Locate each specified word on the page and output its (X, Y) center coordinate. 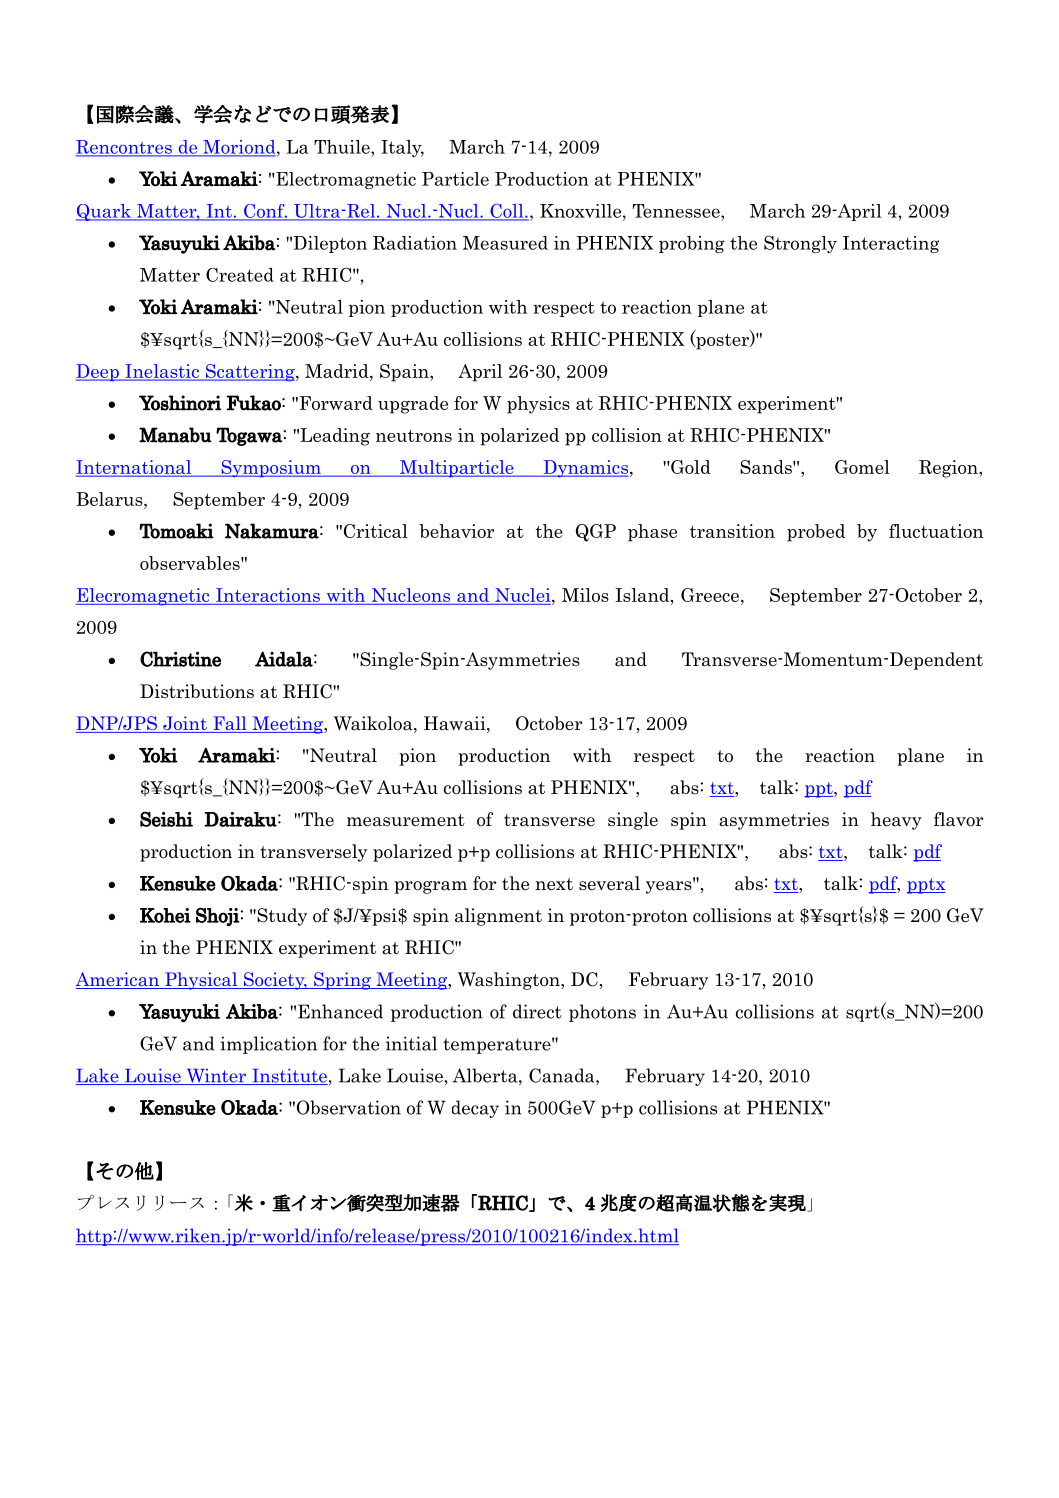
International (135, 468)
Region (949, 469)
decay (475, 1109)
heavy (896, 821)
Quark (105, 212)
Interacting (891, 244)
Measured (505, 243)
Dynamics (585, 469)
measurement (406, 820)
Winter (216, 1077)
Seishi (166, 819)
